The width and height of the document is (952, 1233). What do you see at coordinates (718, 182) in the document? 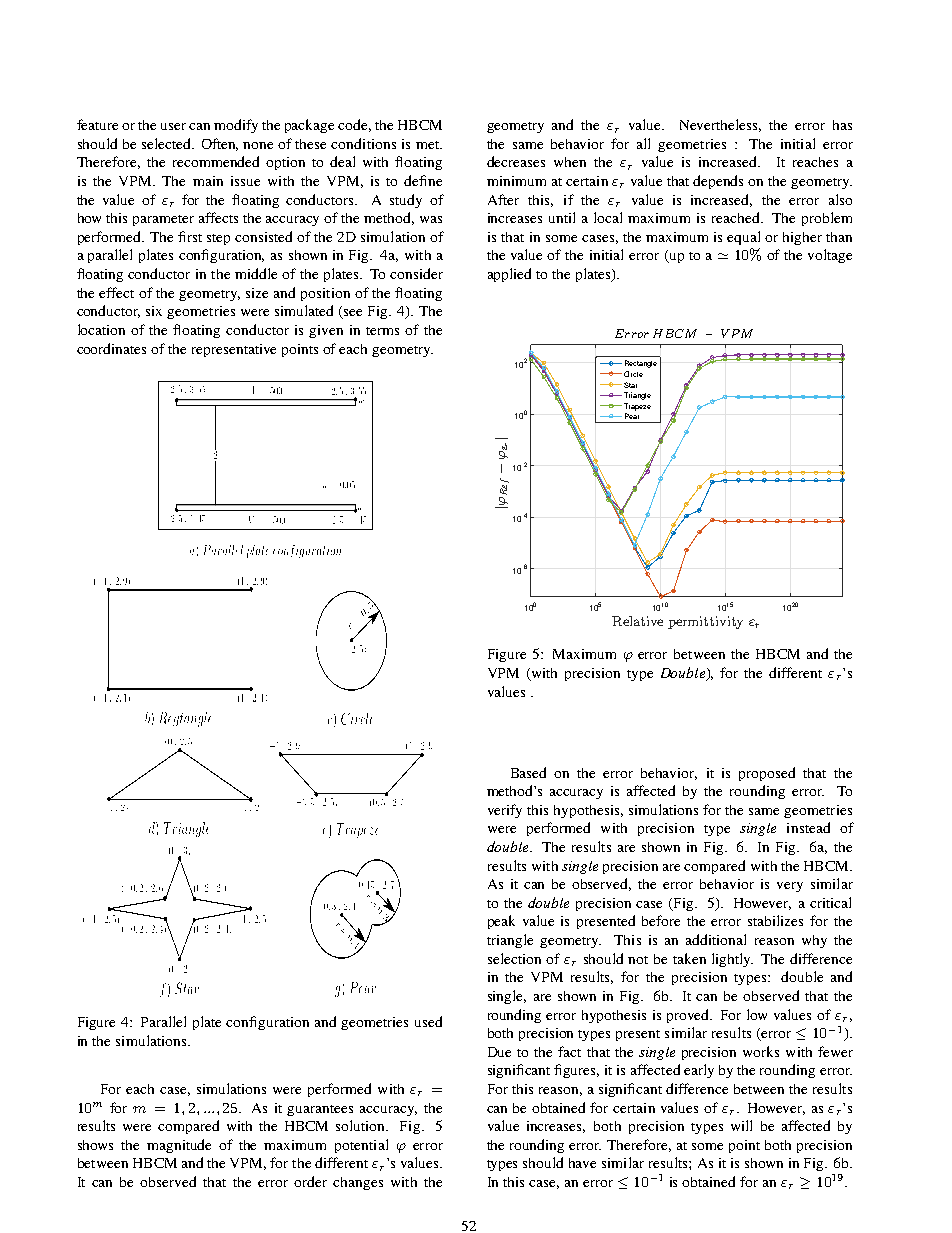
I see `depends` at bounding box center [718, 182].
